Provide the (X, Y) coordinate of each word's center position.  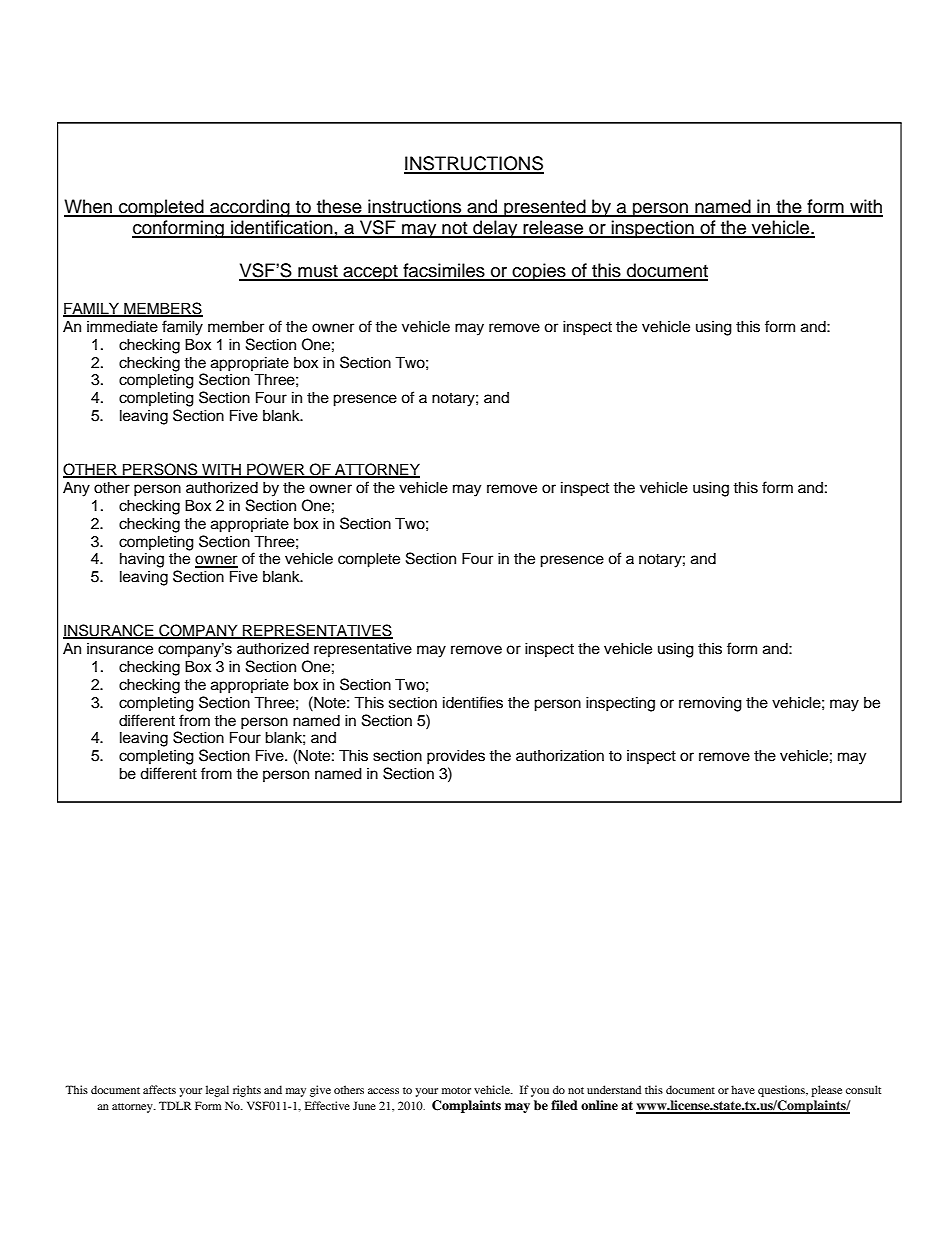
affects (159, 1089)
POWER (276, 470)
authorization (560, 755)
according (250, 208)
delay (495, 229)
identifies (473, 702)
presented (545, 208)
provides (456, 757)
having (142, 560)
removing (710, 704)
